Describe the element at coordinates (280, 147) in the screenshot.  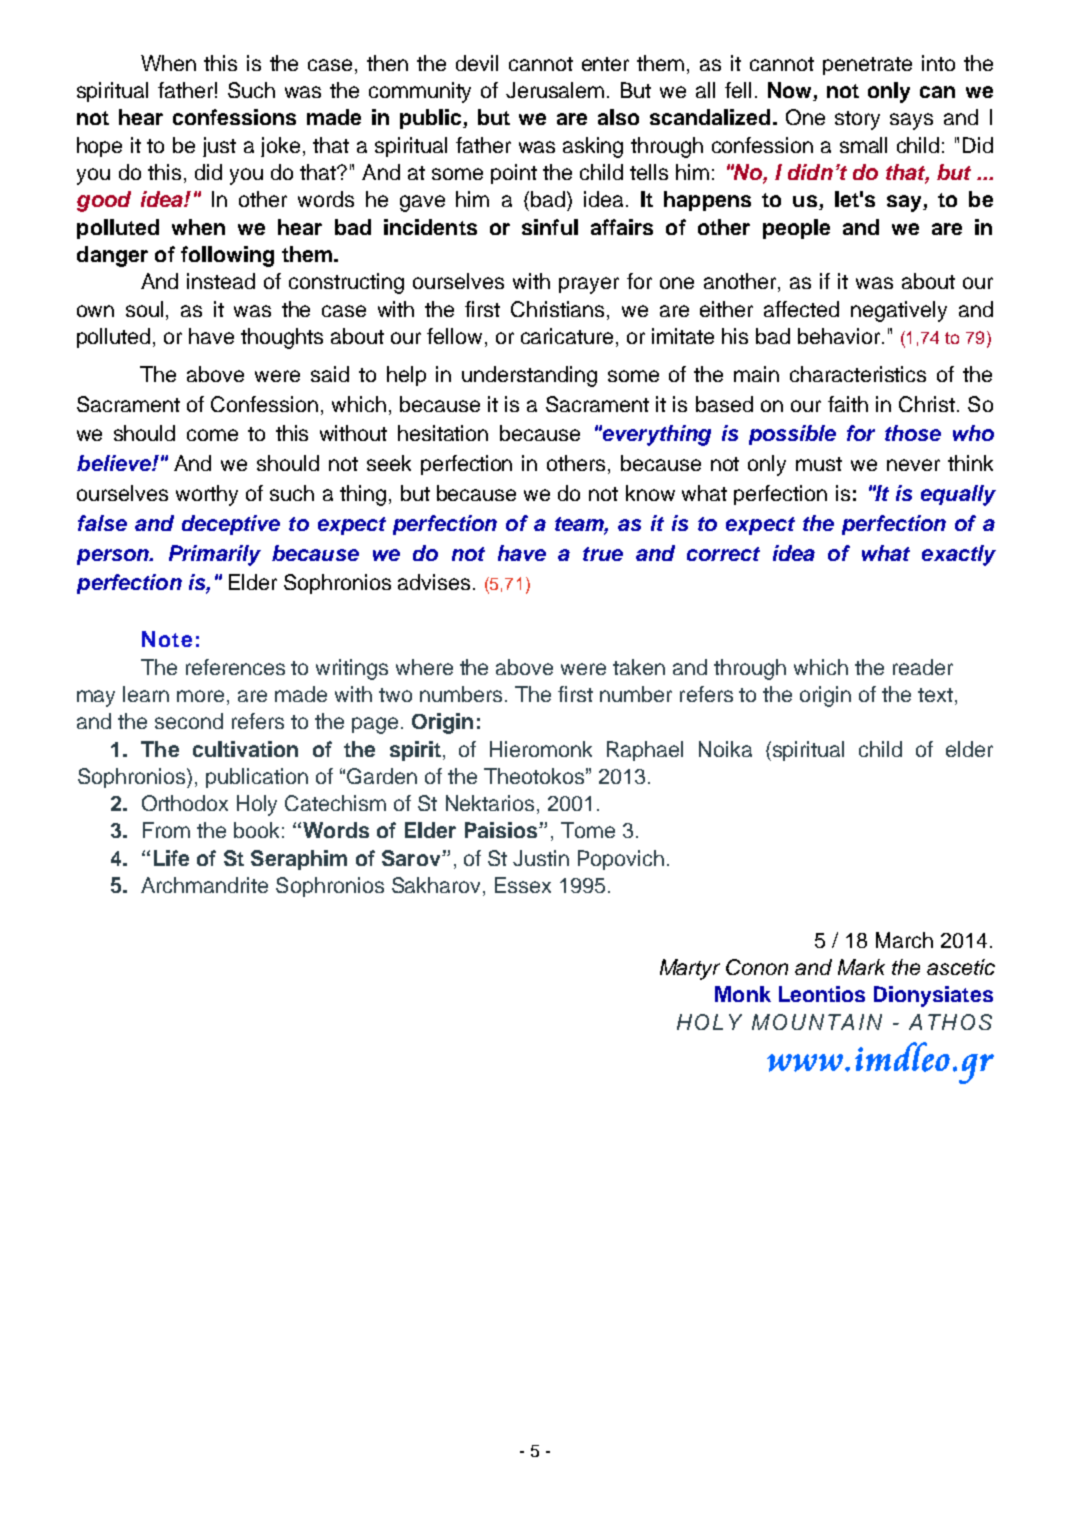
I see `joke` at that location.
